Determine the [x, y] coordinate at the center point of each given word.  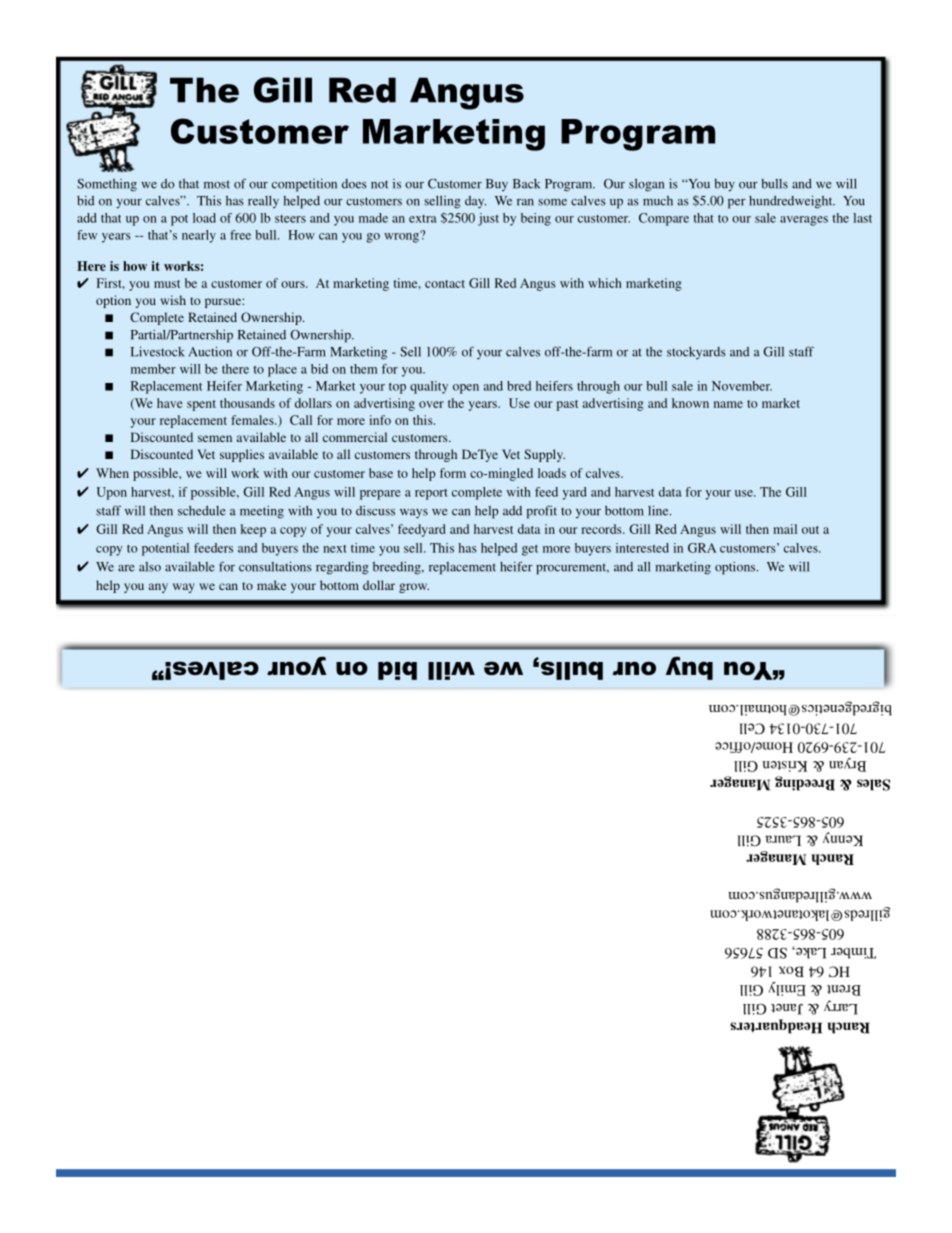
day [475, 202]
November [742, 386]
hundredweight [792, 202]
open [466, 389]
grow [414, 588]
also [150, 567]
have [170, 403]
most [217, 184]
